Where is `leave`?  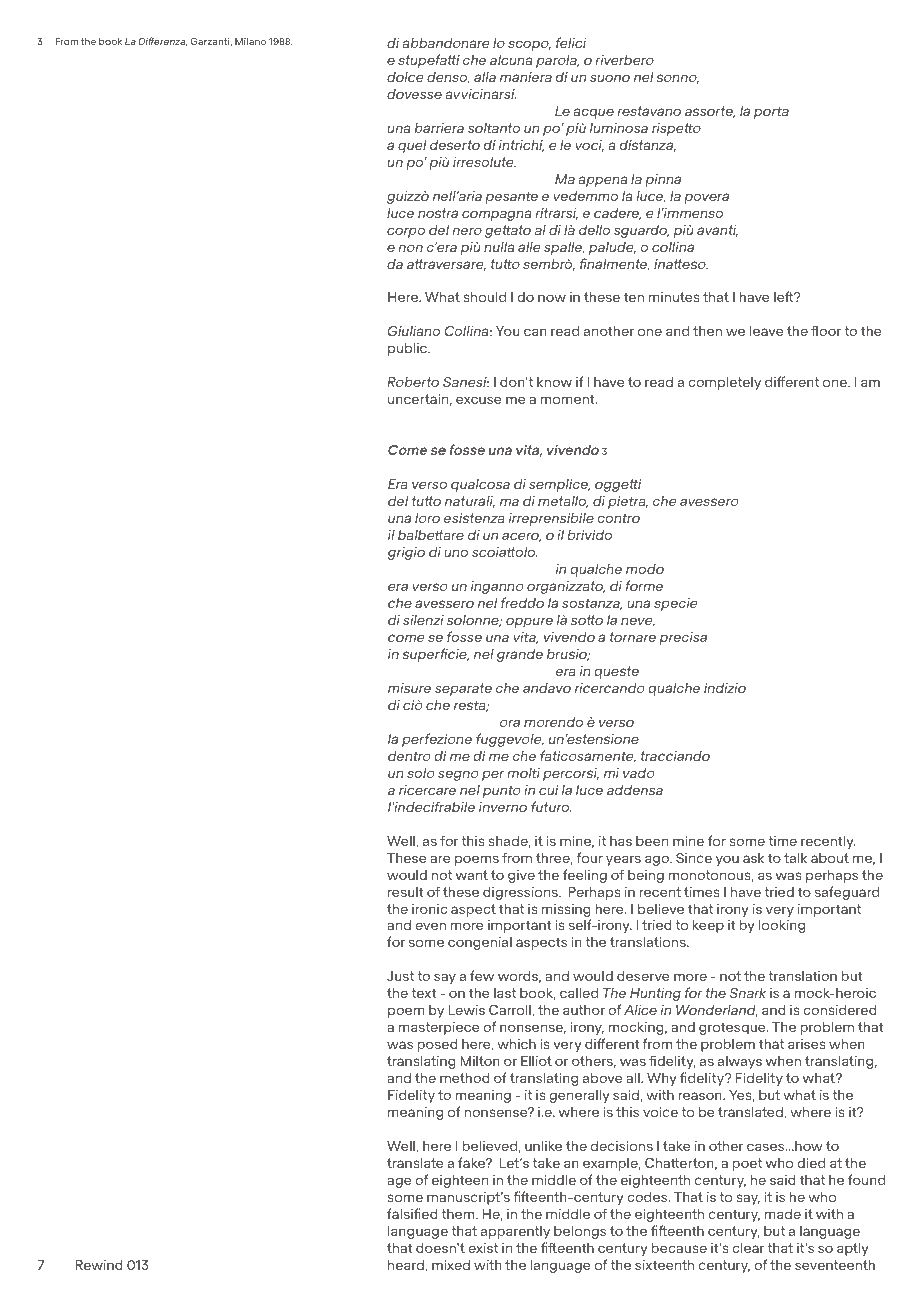 leave is located at coordinates (766, 330).
